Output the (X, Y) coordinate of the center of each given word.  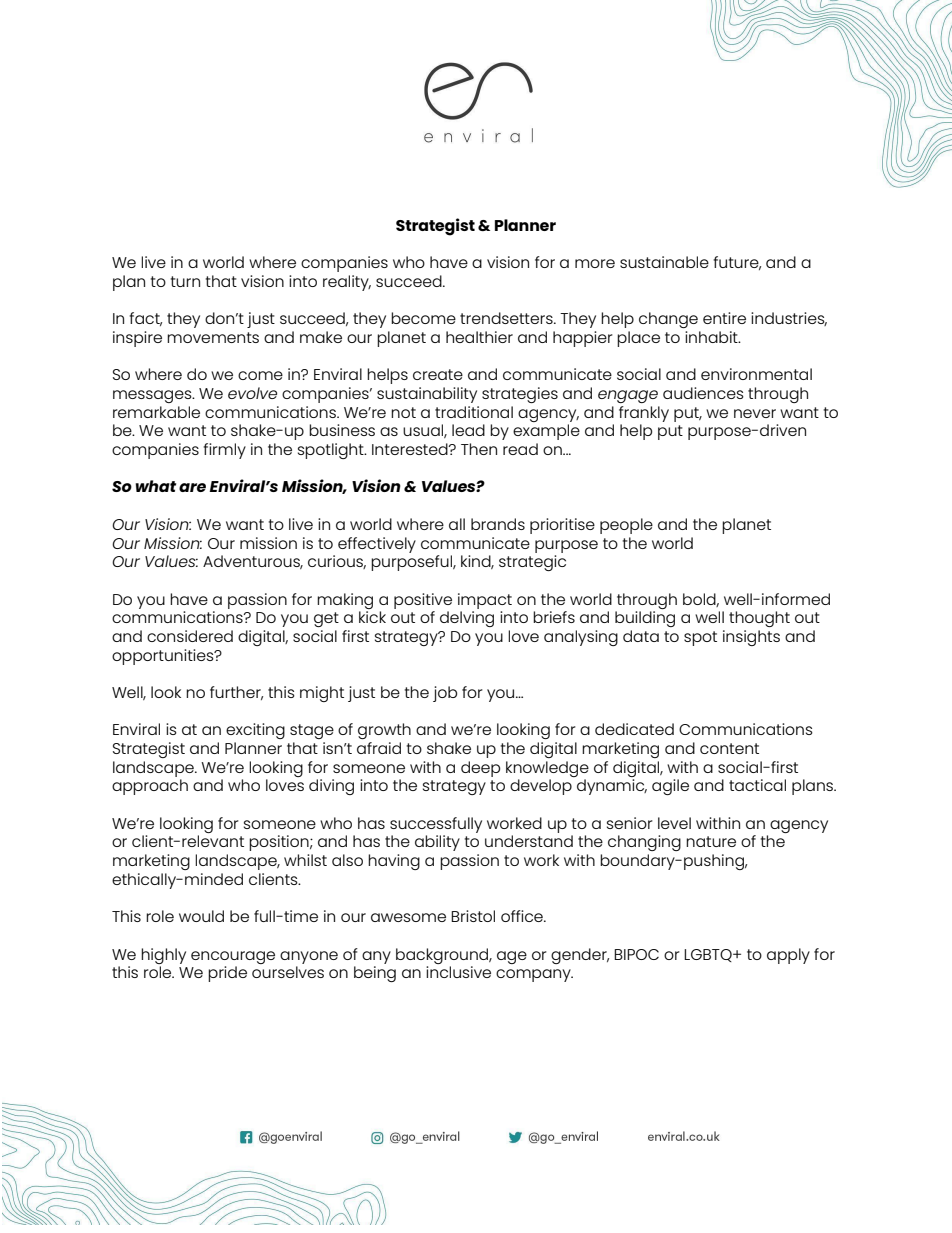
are (192, 487)
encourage (233, 957)
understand (529, 841)
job (445, 694)
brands (498, 524)
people (626, 526)
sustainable (664, 262)
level (674, 823)
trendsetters (507, 318)
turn (185, 281)
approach (150, 787)
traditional (474, 412)
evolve (252, 393)
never (755, 413)
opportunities (164, 657)
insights (751, 638)
